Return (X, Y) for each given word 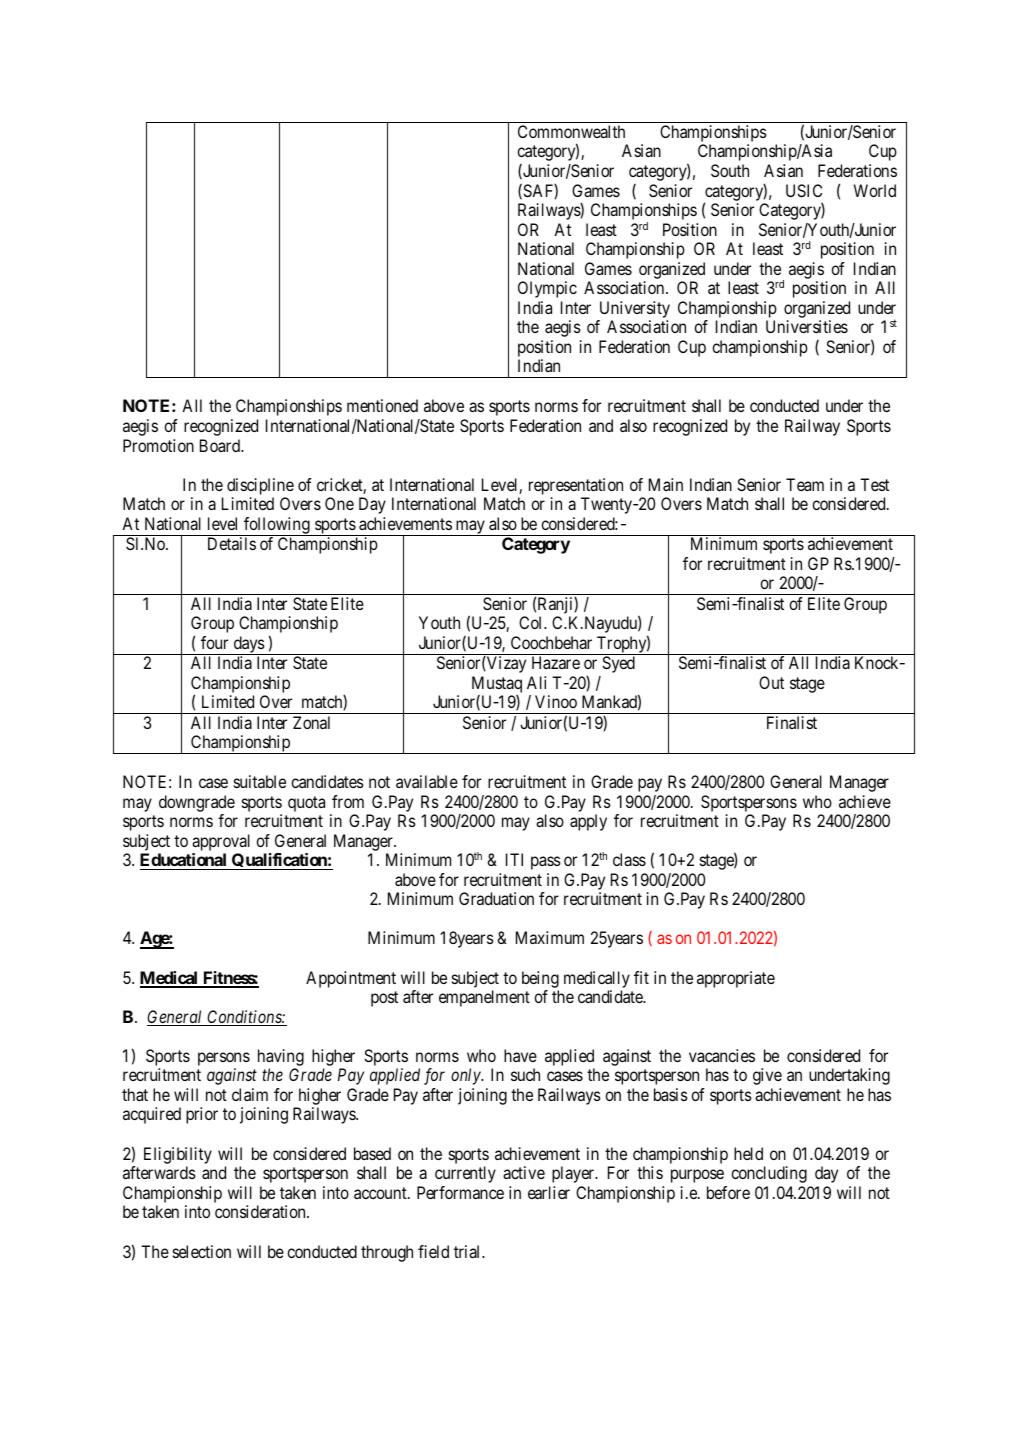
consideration (261, 1211)
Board (221, 445)
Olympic (547, 289)
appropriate (736, 979)
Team (805, 484)
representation (576, 486)
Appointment (351, 979)
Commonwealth (571, 131)
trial (468, 1251)
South (730, 170)
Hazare (556, 662)
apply (588, 822)
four (214, 642)
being (540, 979)
